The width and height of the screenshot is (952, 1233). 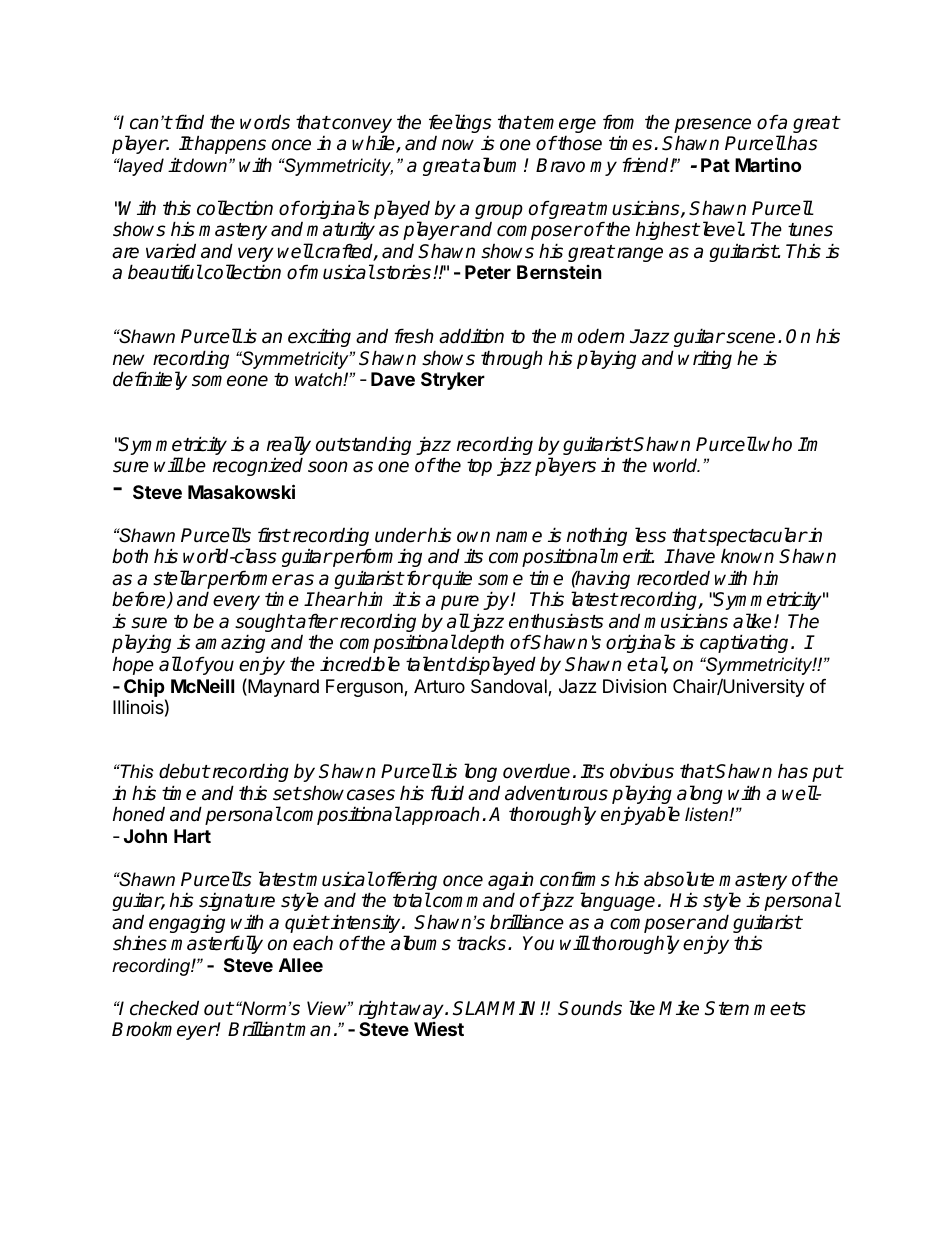 I want to click on happens, so click(x=229, y=144).
